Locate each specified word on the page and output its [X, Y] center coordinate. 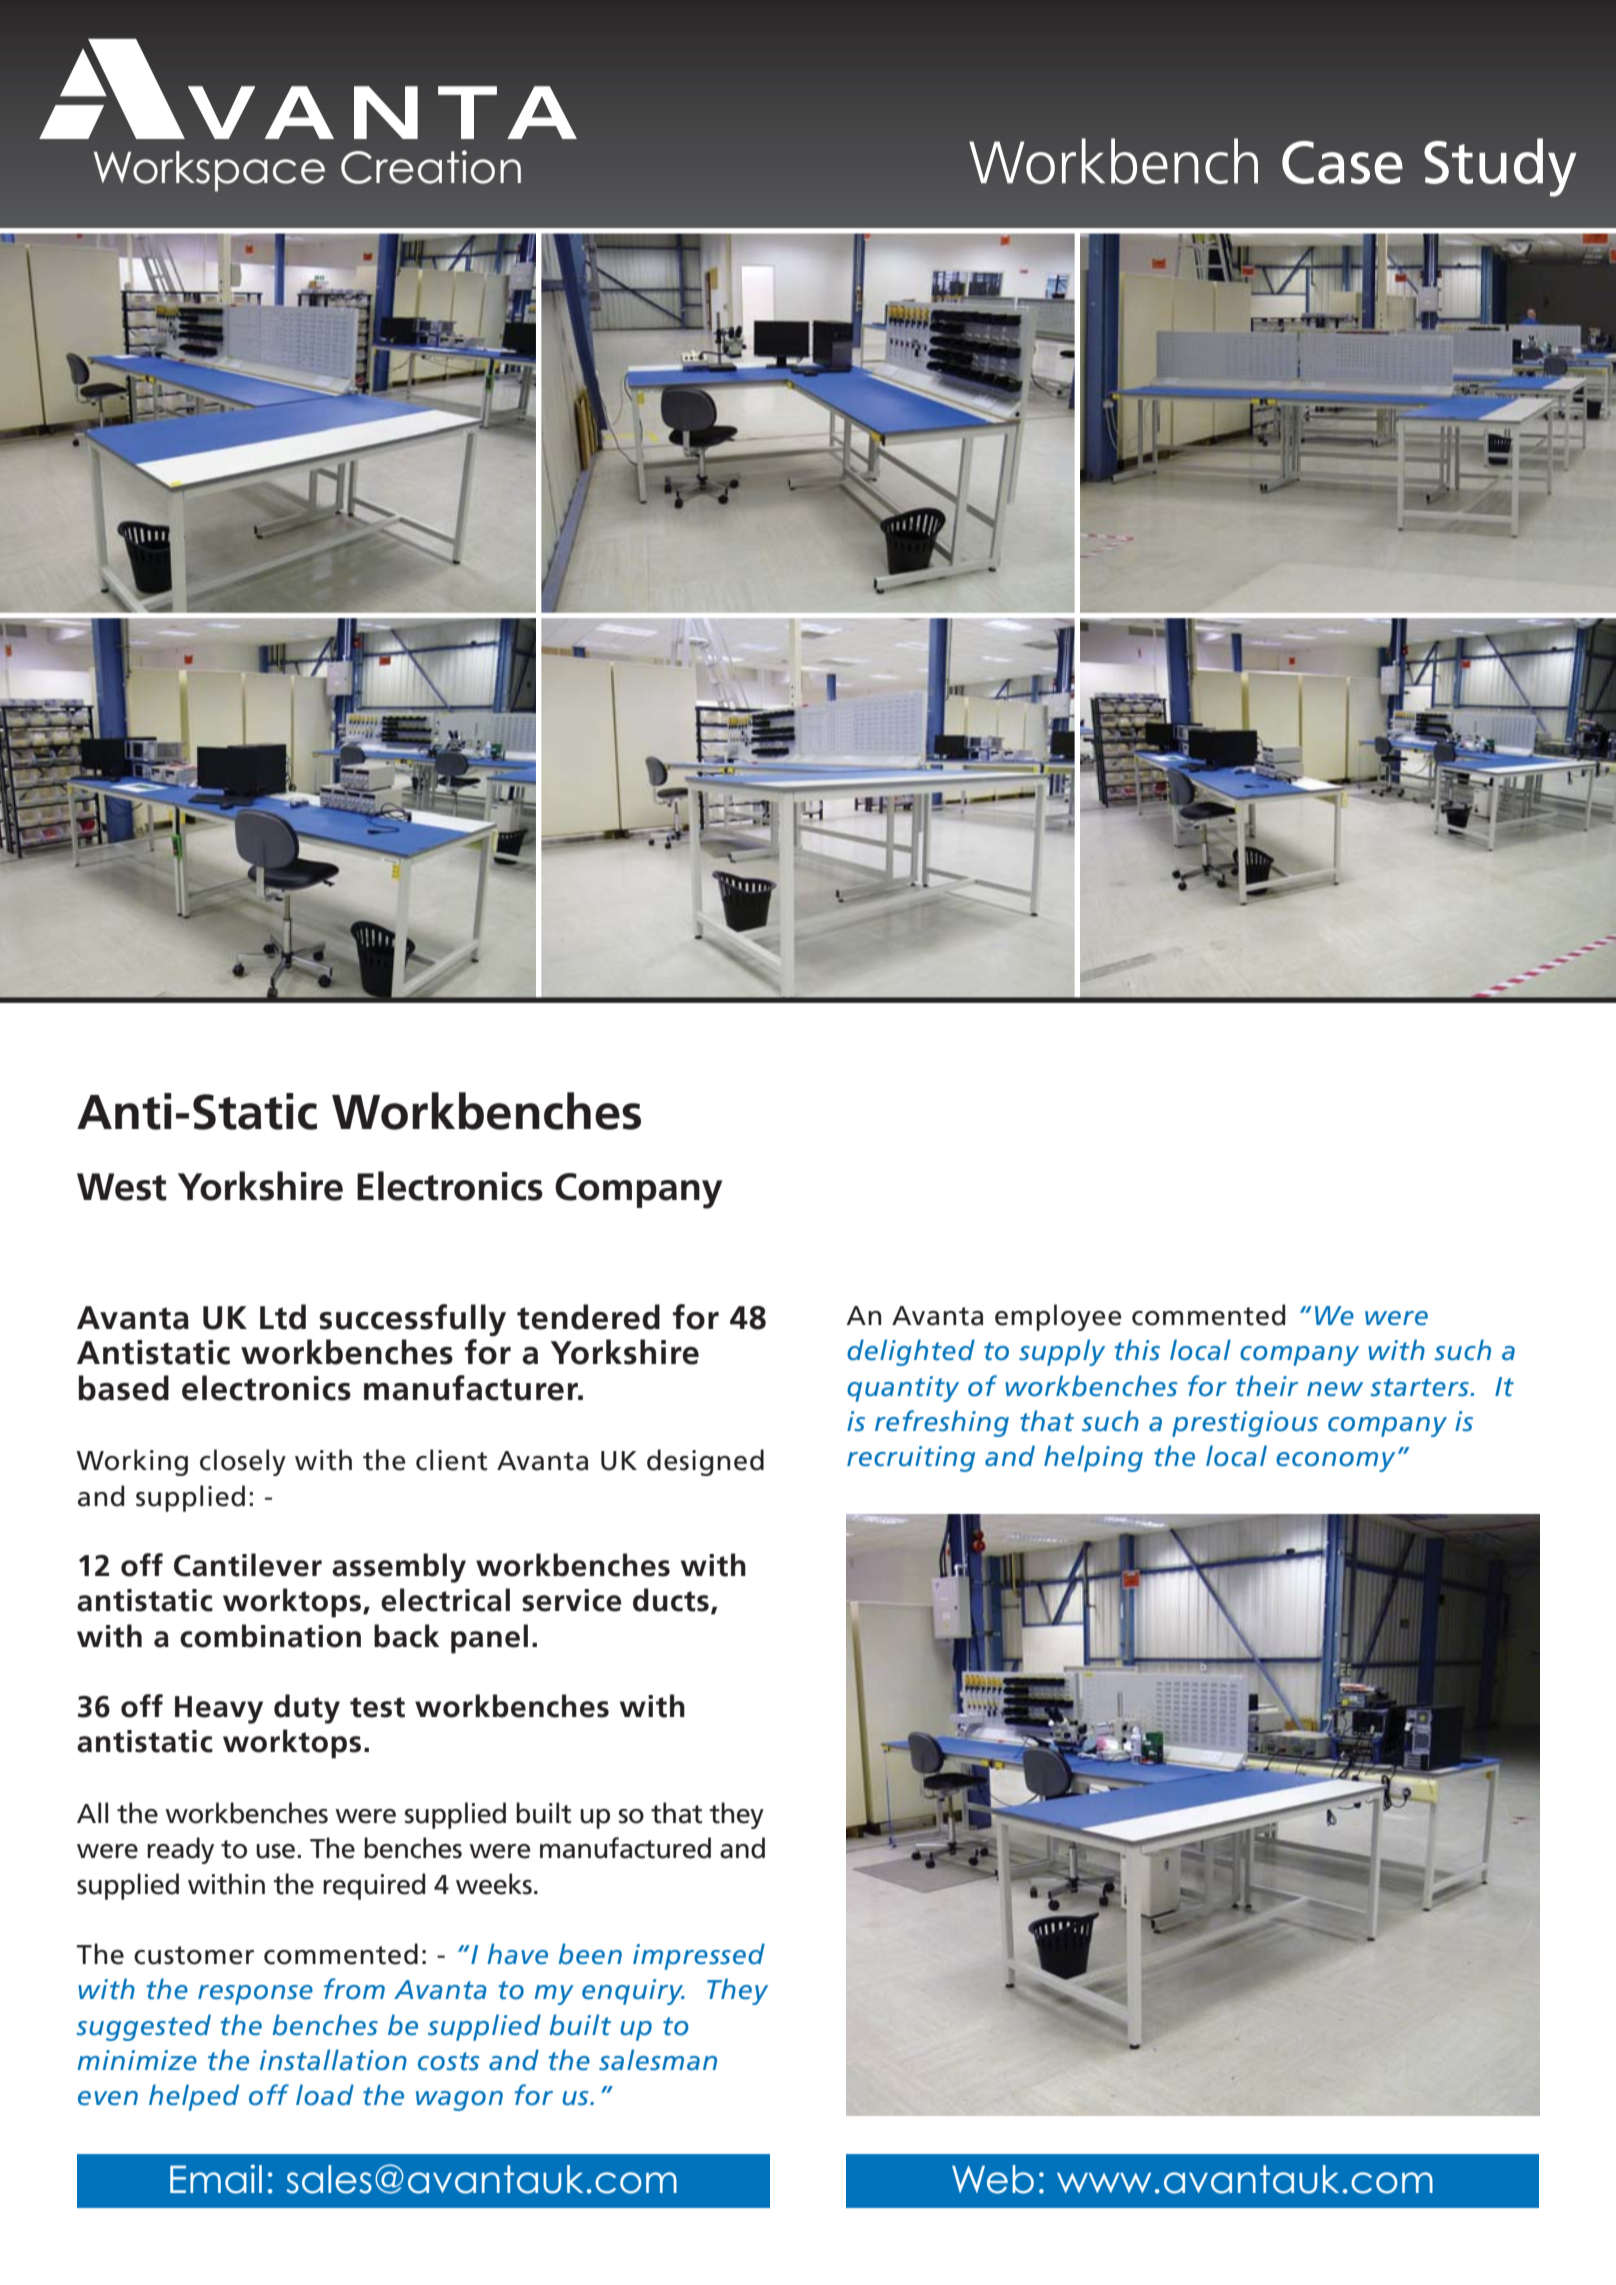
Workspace [209, 171]
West [122, 1187]
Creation [431, 167]
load [325, 2095]
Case [1342, 162]
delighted [911, 1352]
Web [993, 2179]
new [1335, 1389]
